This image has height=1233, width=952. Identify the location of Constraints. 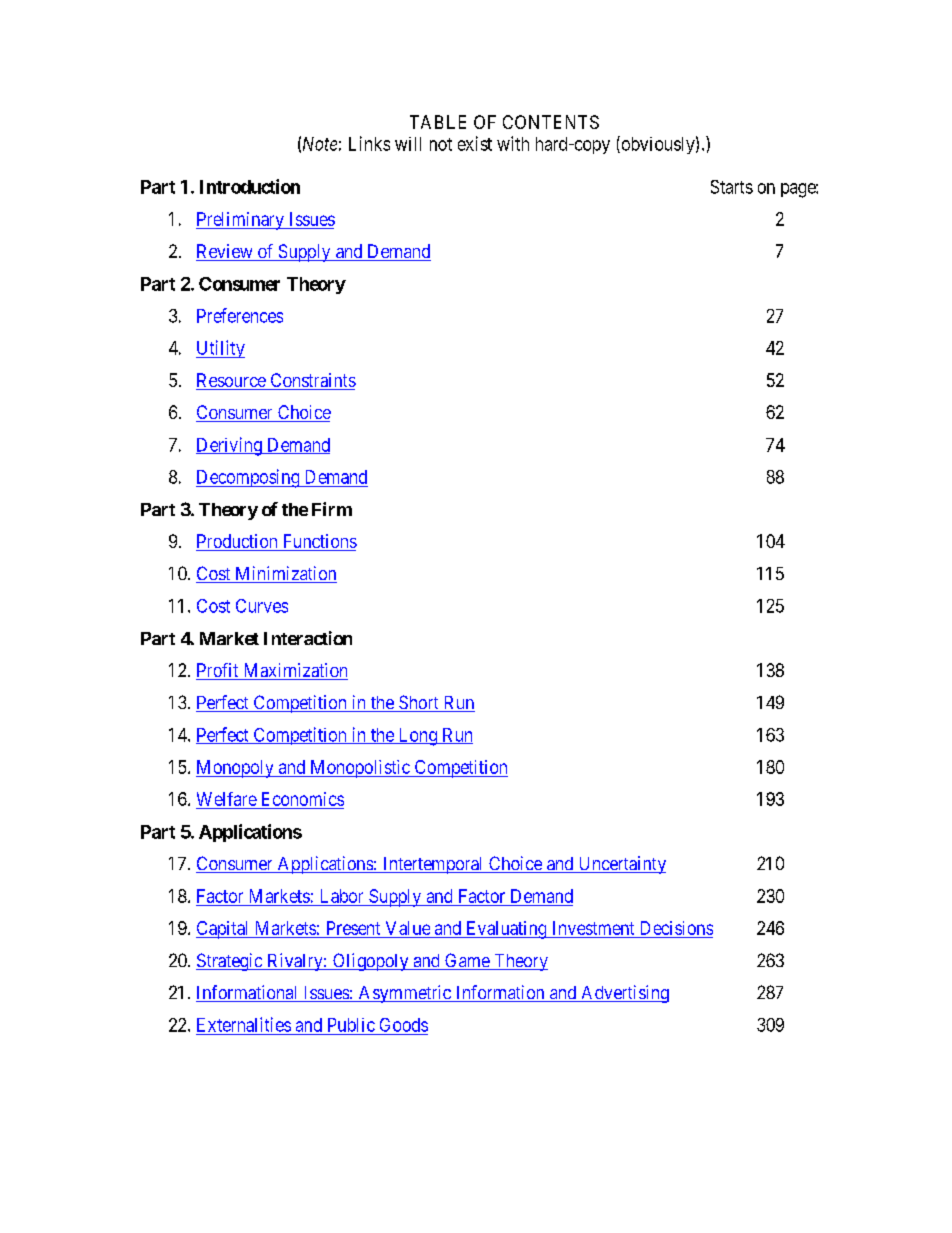
(312, 381).
